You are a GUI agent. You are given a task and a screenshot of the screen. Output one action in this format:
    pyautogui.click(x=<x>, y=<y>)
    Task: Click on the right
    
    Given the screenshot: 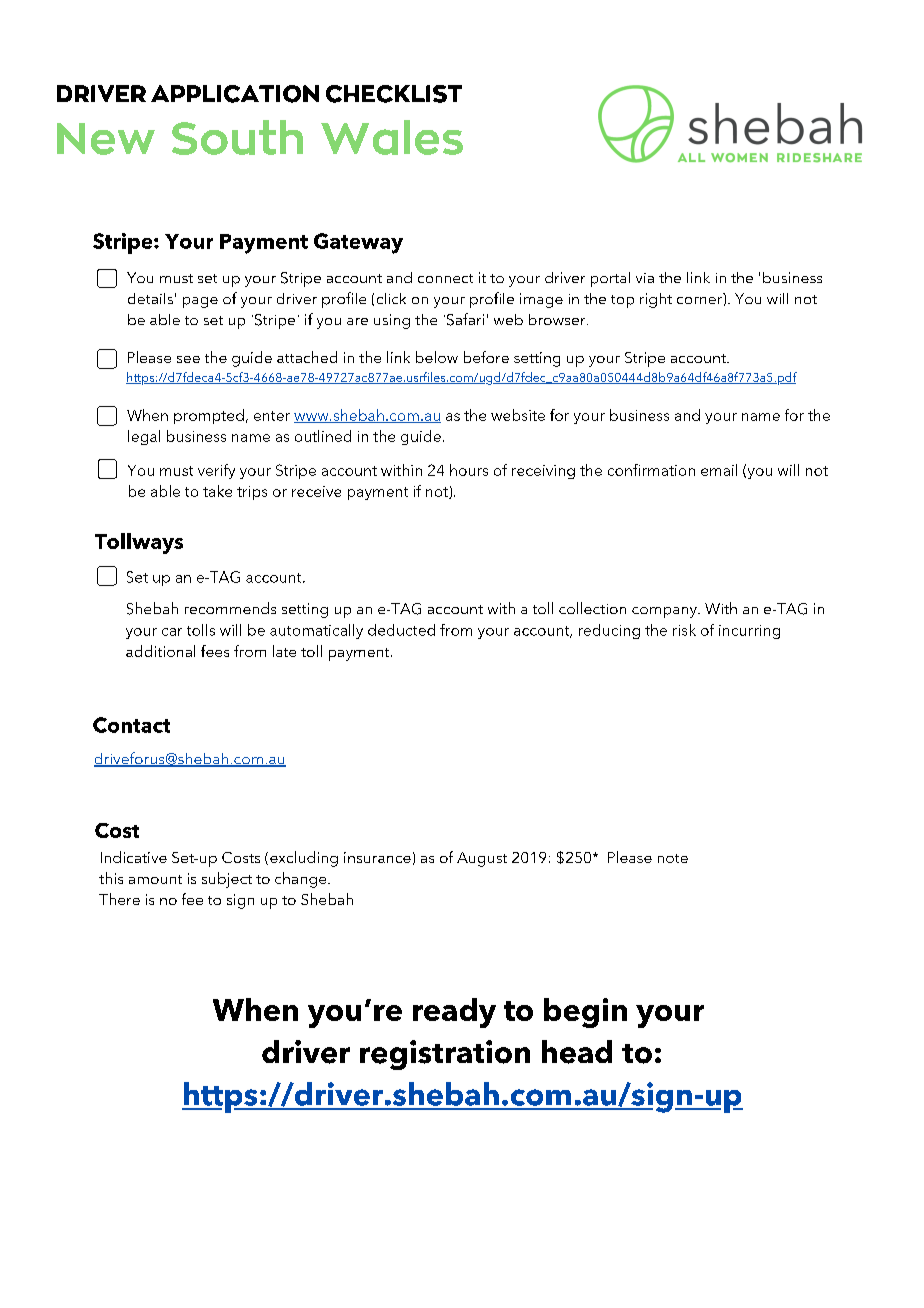 What is the action you would take?
    pyautogui.click(x=656, y=300)
